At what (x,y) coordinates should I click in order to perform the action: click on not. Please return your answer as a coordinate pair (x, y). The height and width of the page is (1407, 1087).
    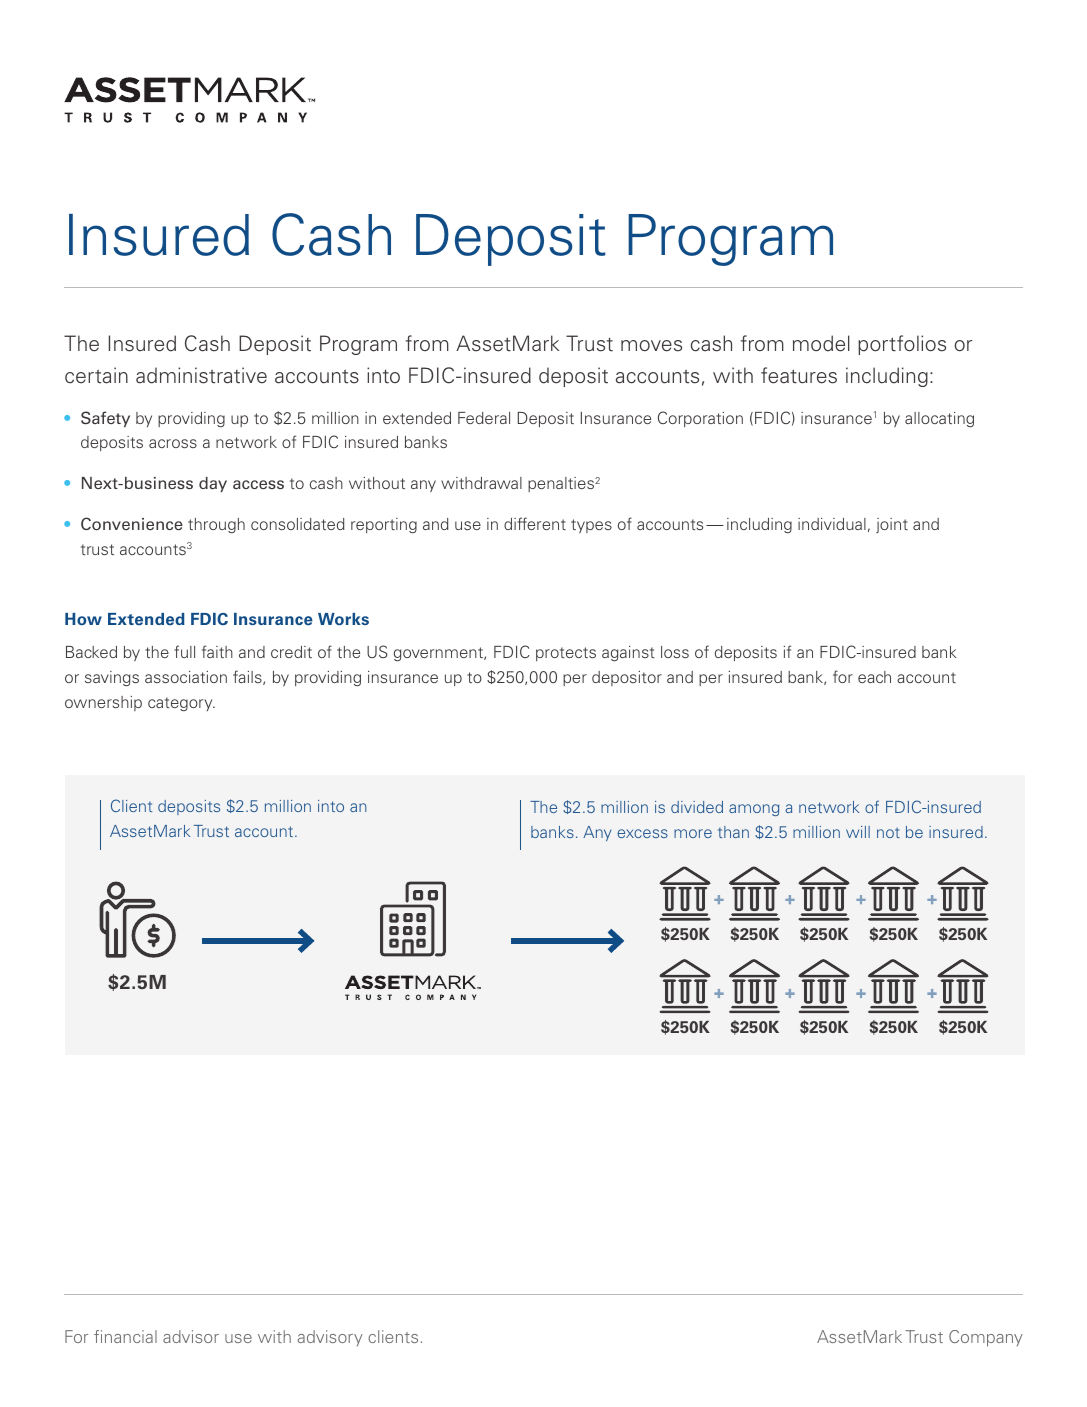
    Looking at the image, I should click on (888, 832).
